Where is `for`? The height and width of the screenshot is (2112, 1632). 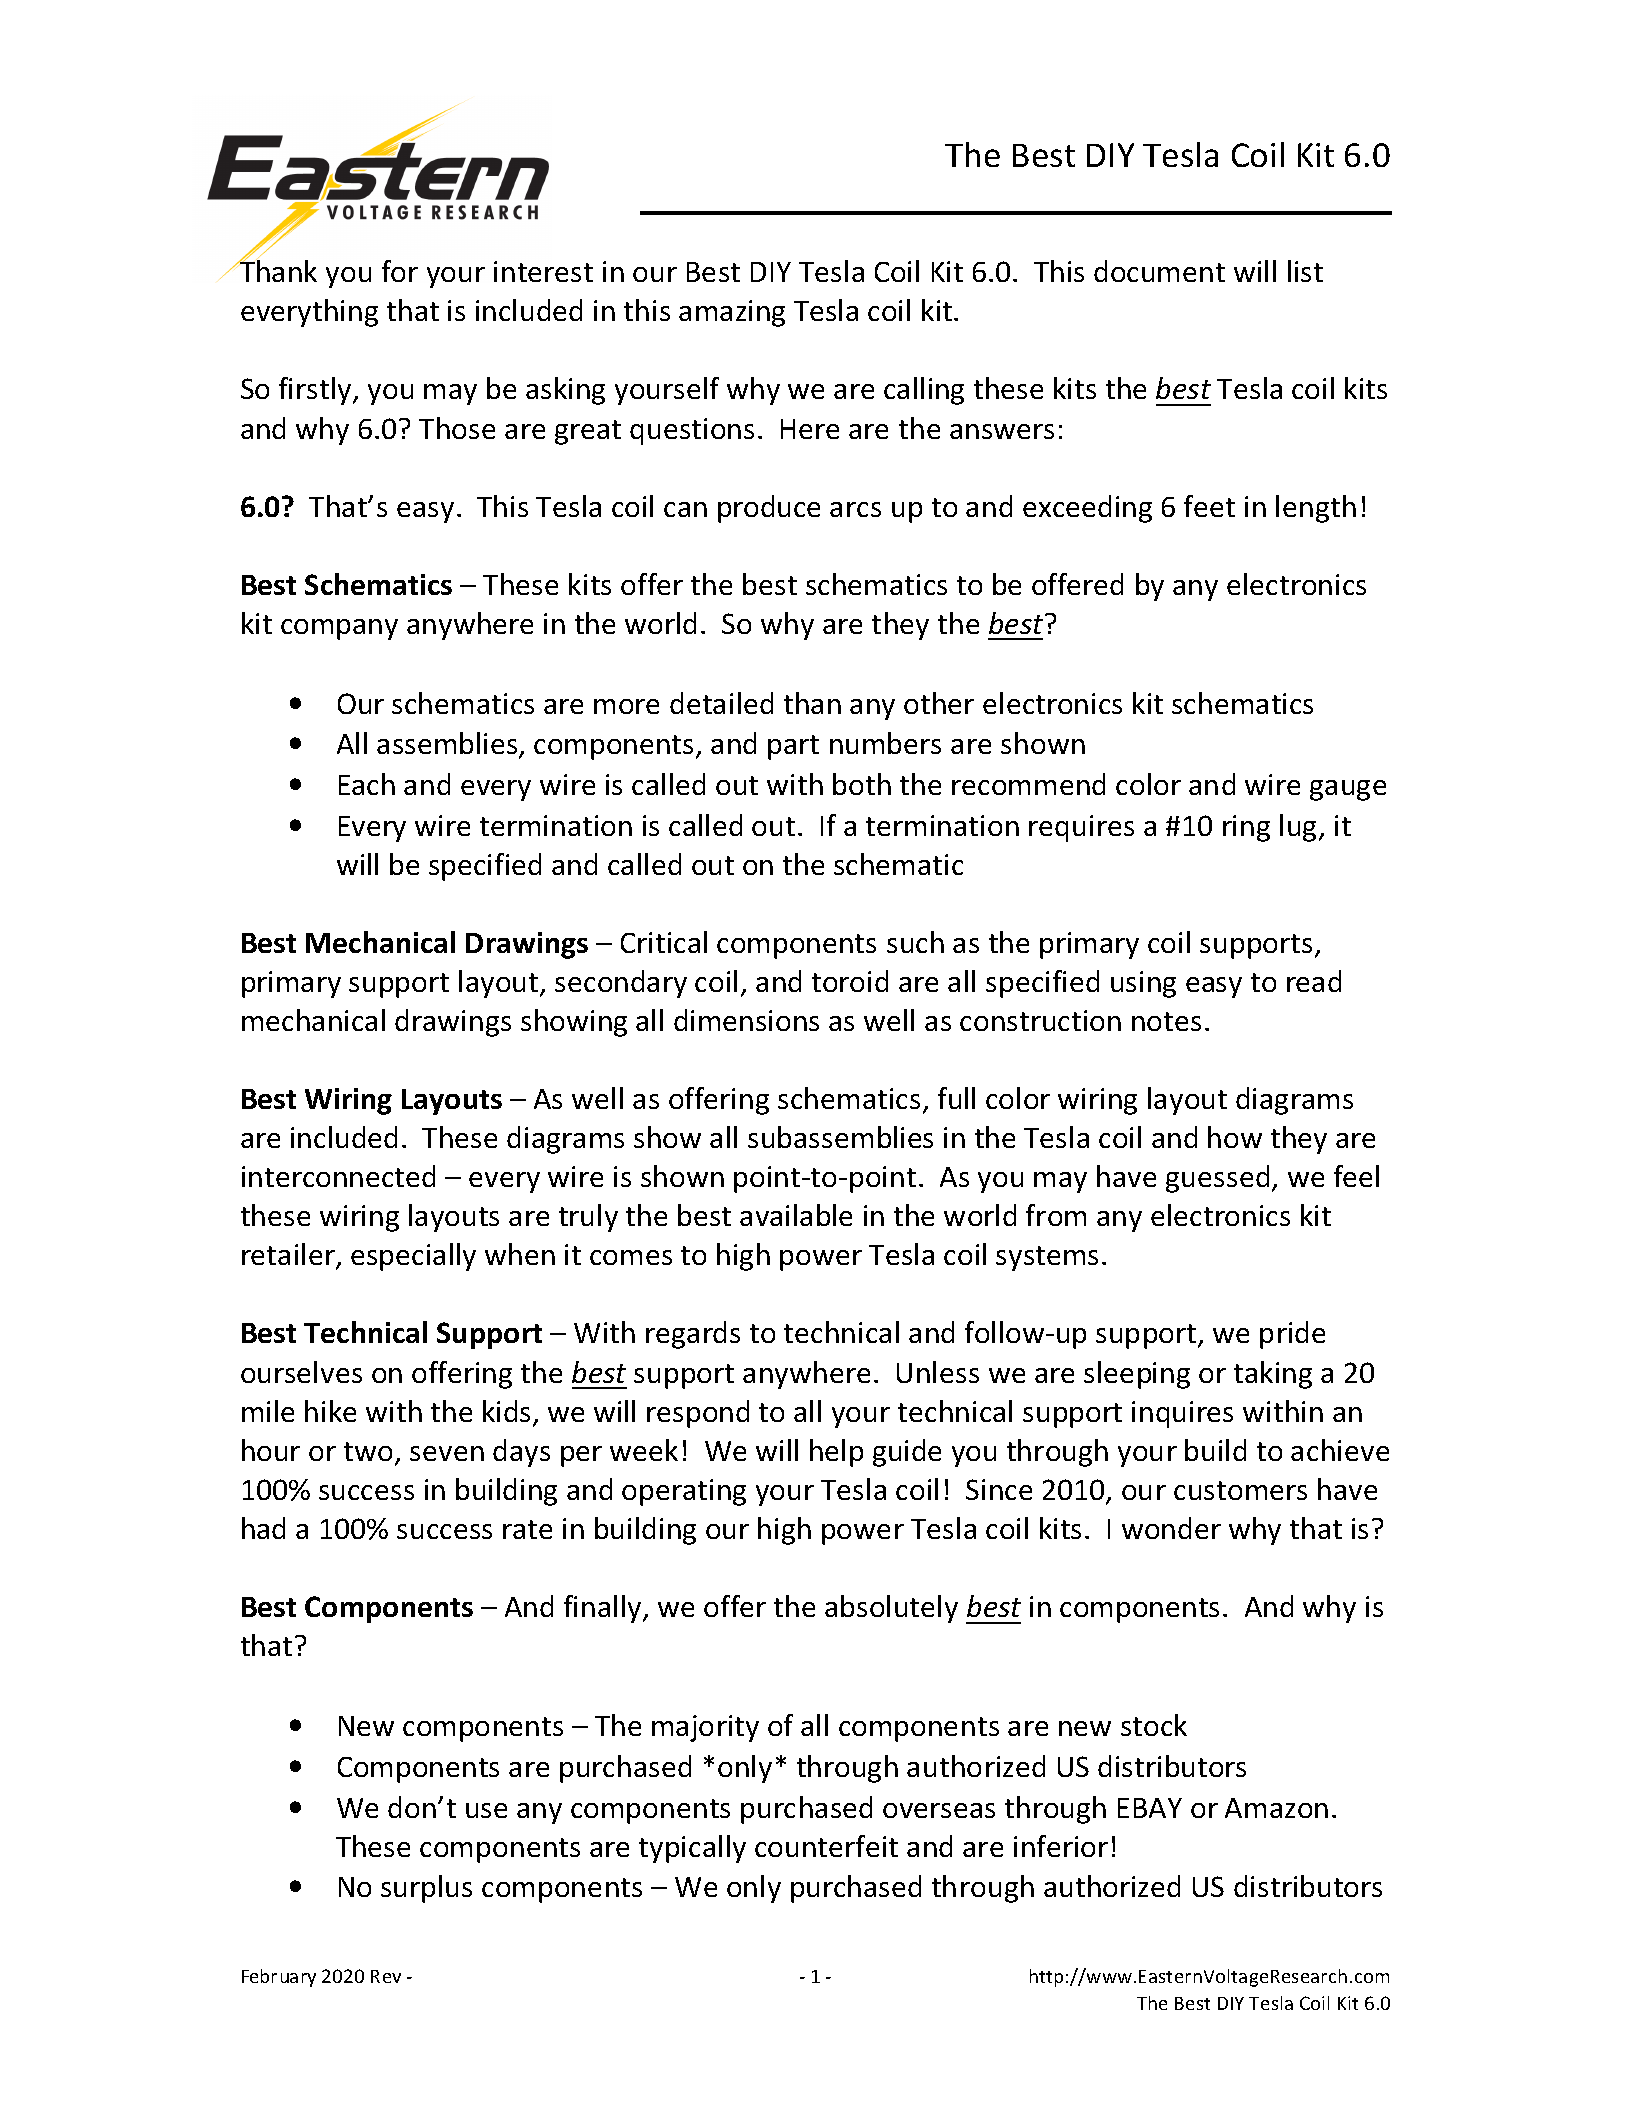
for is located at coordinates (400, 271).
